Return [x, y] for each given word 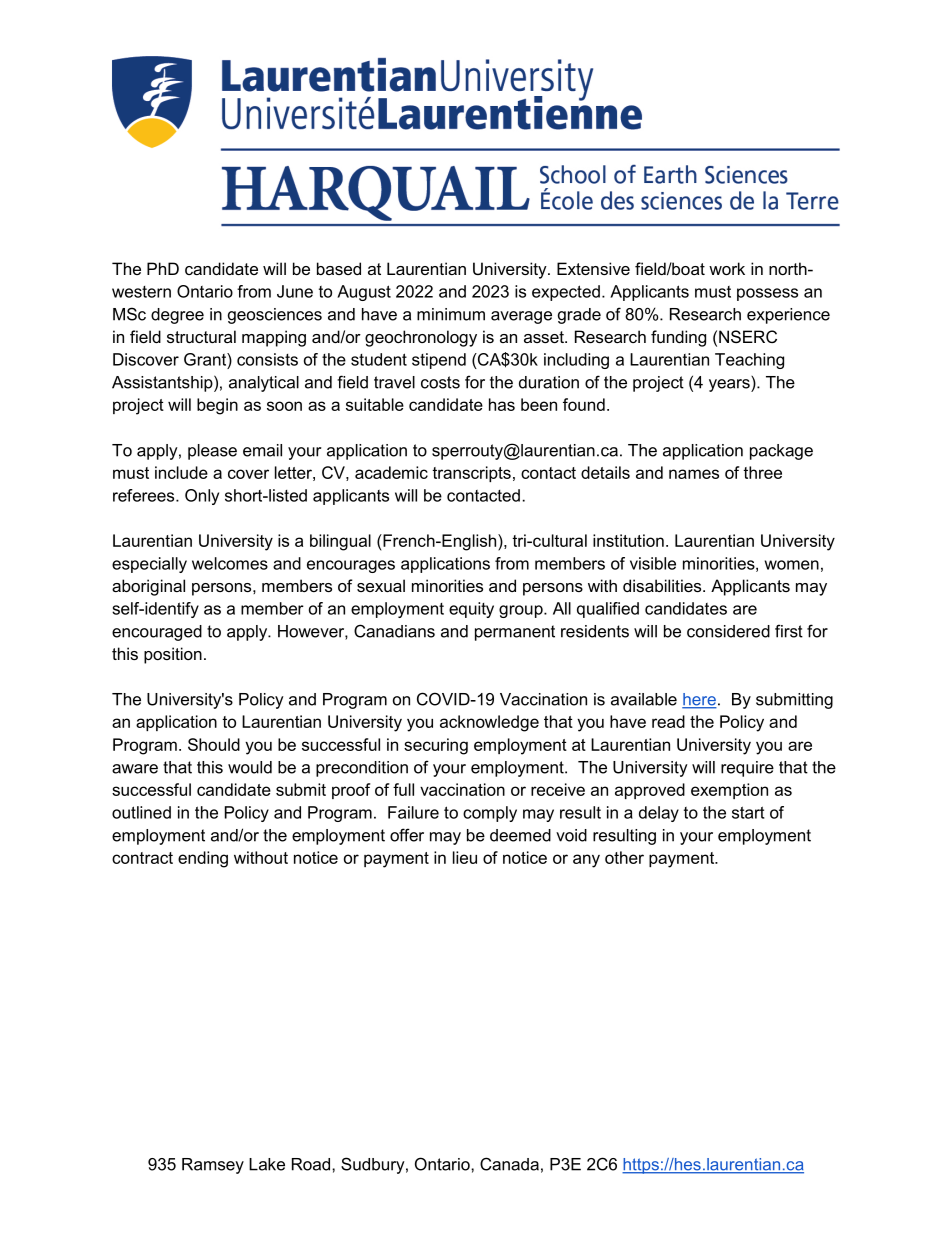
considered [728, 631]
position [173, 655]
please [212, 452]
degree [177, 316]
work [727, 268]
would [250, 767]
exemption [729, 791]
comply [490, 814]
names [694, 474]
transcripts [471, 474]
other [624, 857]
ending [203, 859]
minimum [451, 314]
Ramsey [213, 1166]
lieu [465, 857]
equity [471, 610]
